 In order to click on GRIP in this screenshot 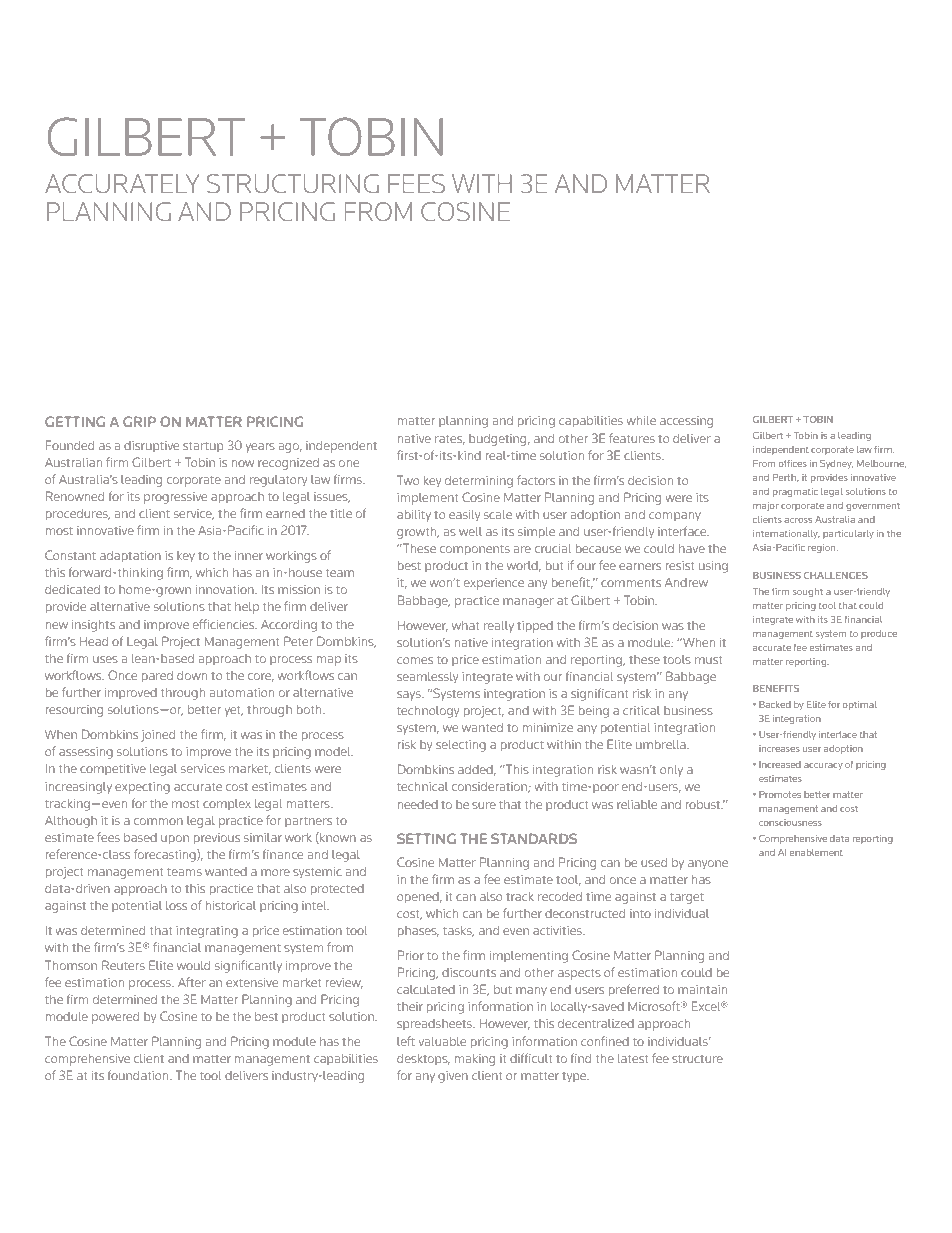, I will do `click(139, 421)`.
